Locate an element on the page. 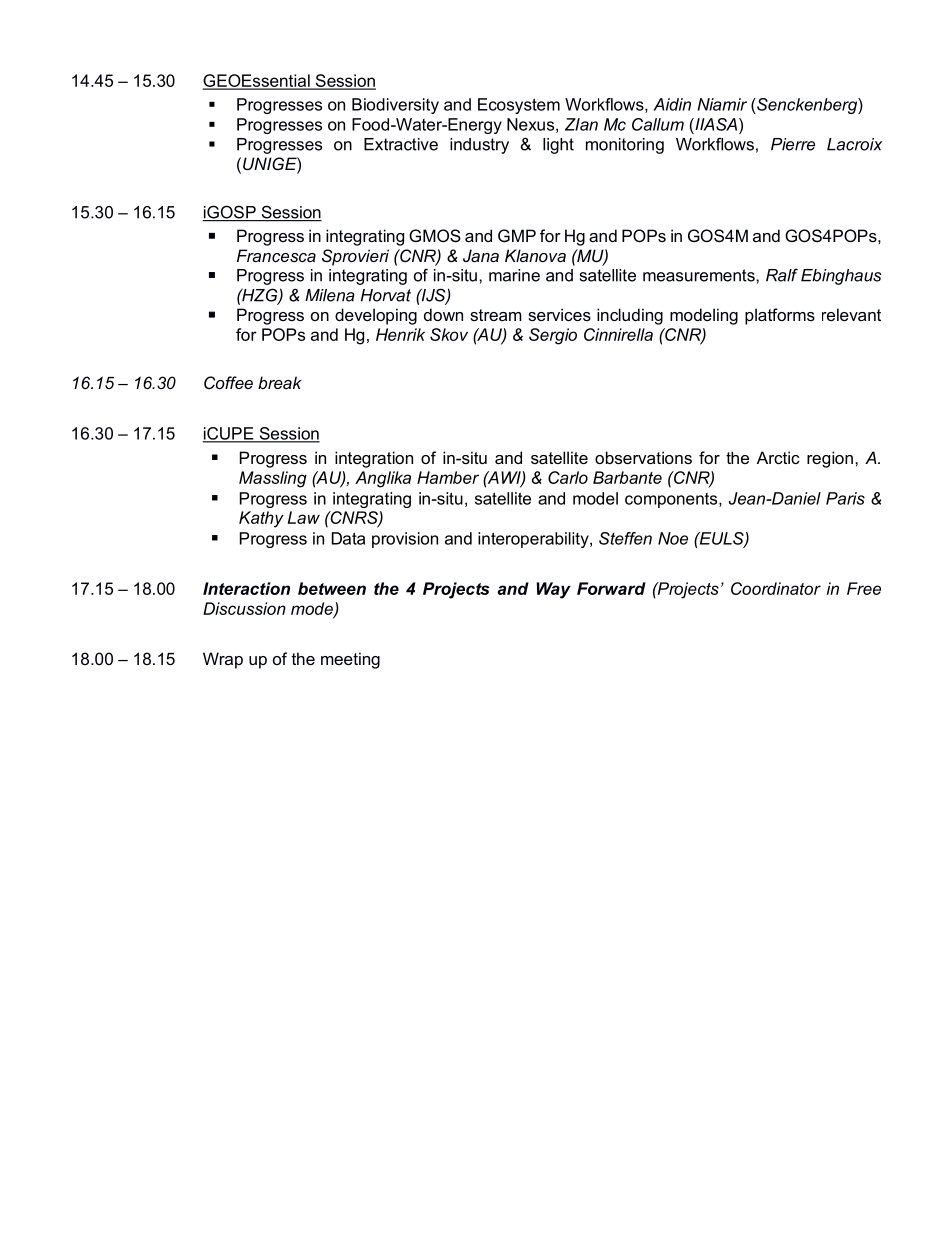  Paris is located at coordinates (845, 498).
